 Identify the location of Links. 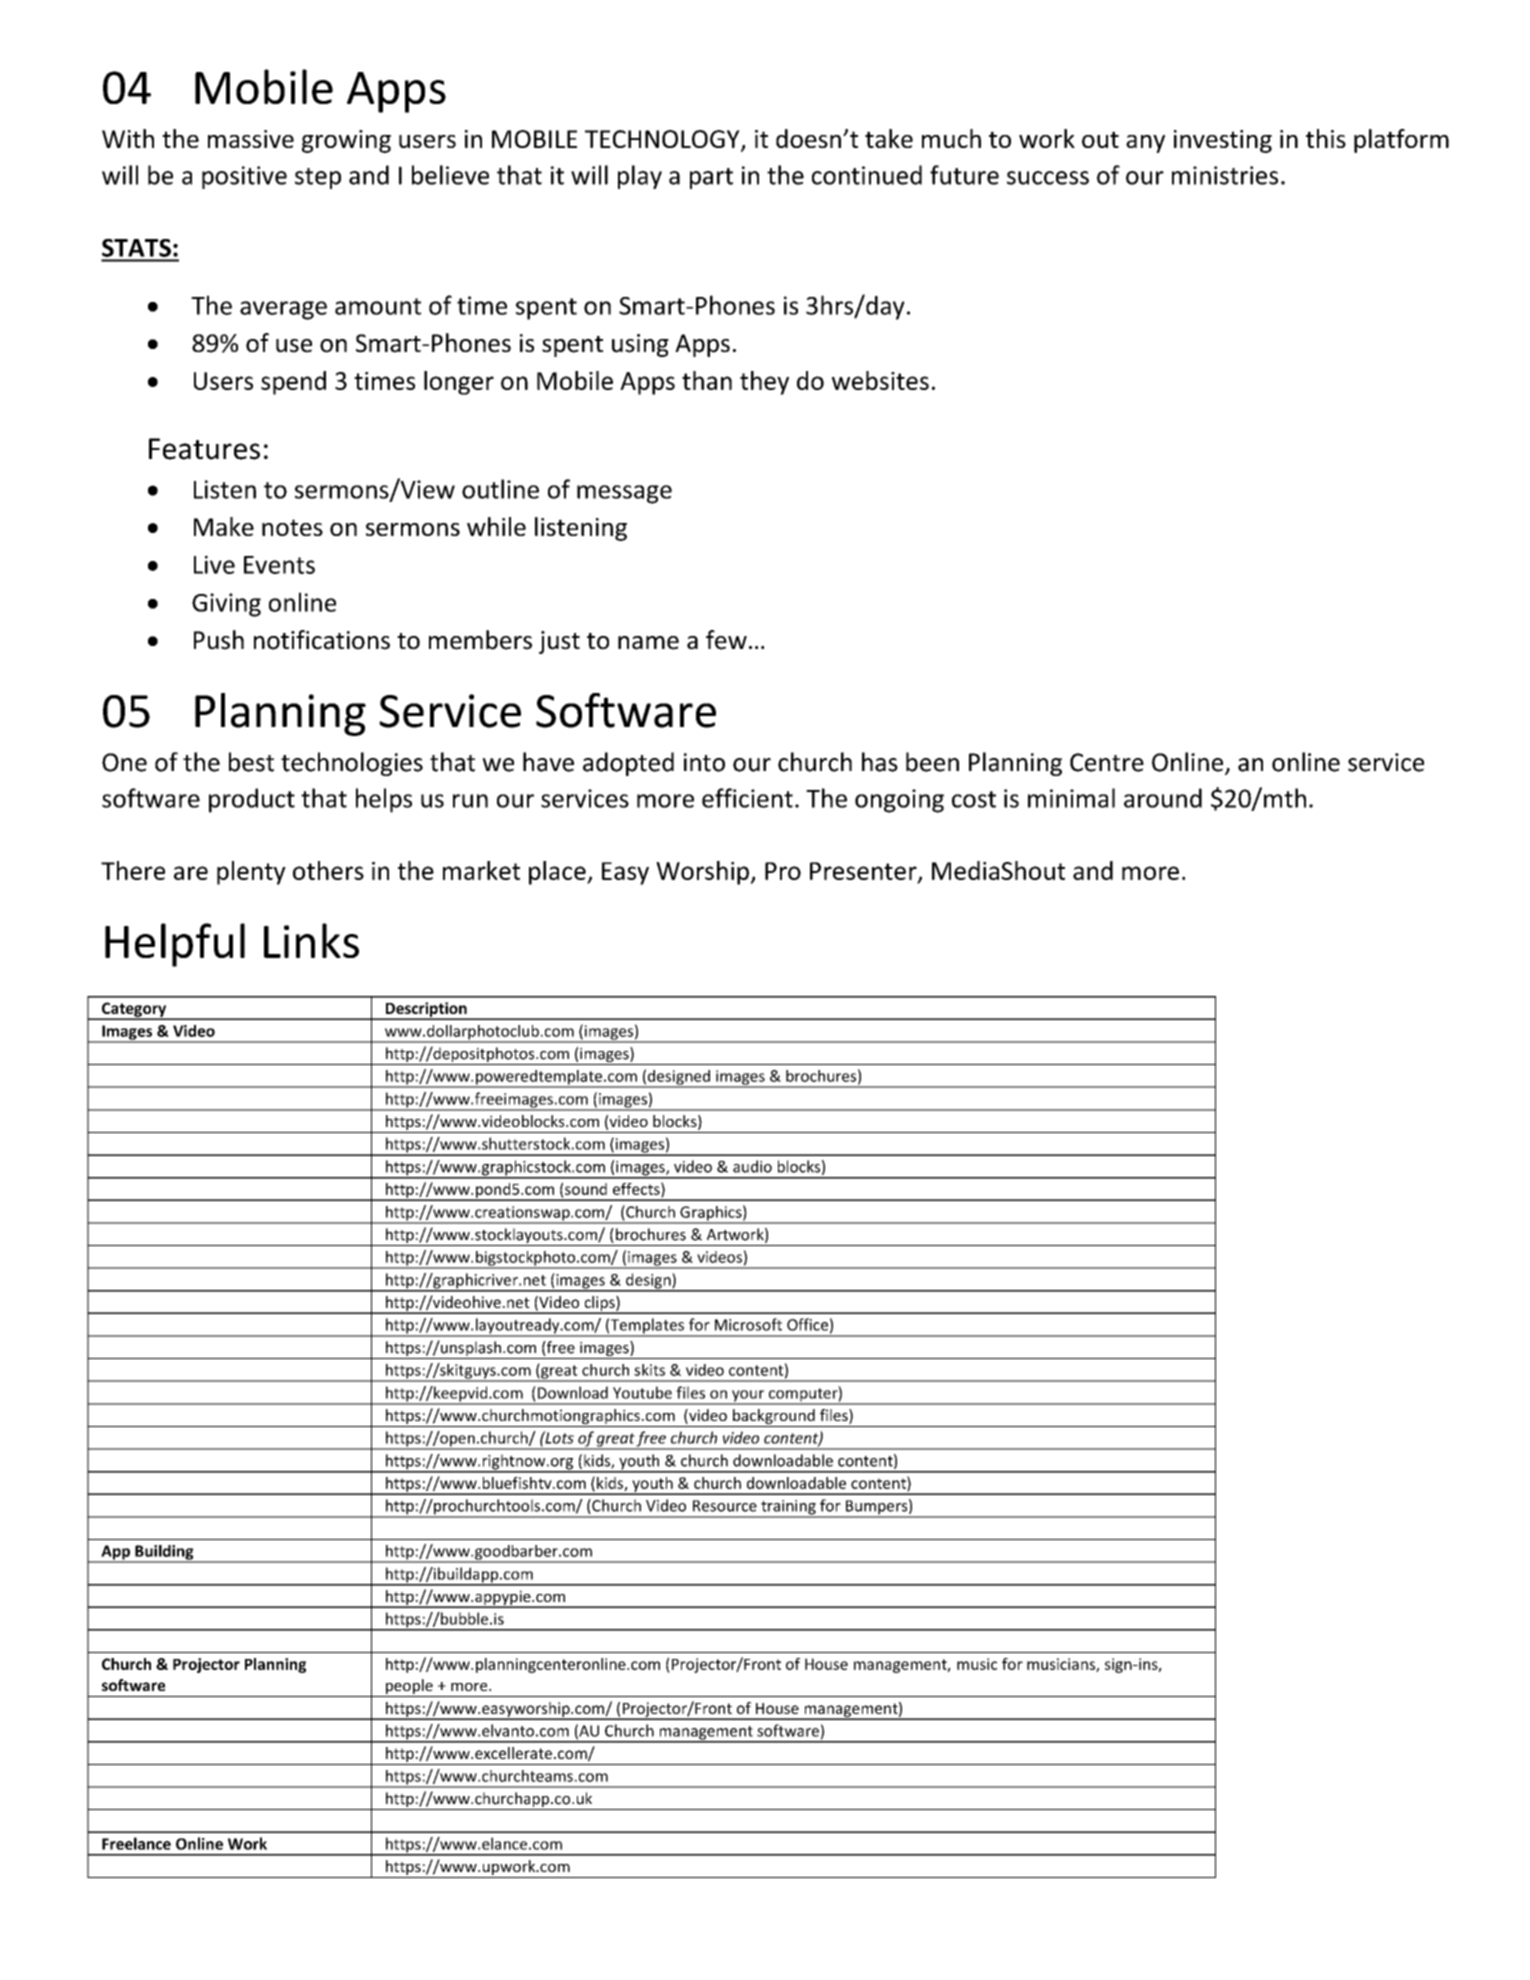
(311, 940).
